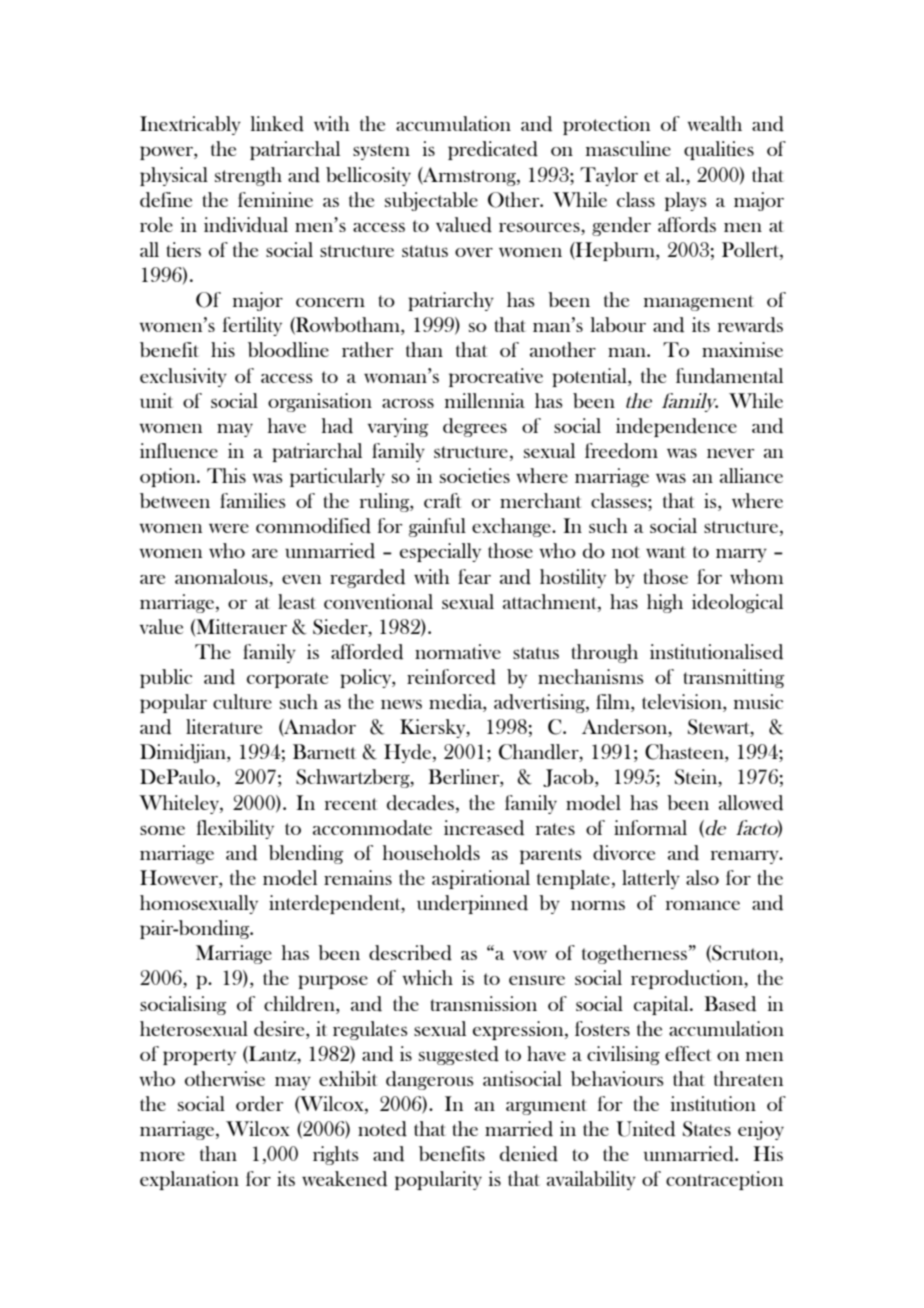 This screenshot has width=924, height=1308. What do you see at coordinates (730, 453) in the screenshot?
I see `never` at bounding box center [730, 453].
